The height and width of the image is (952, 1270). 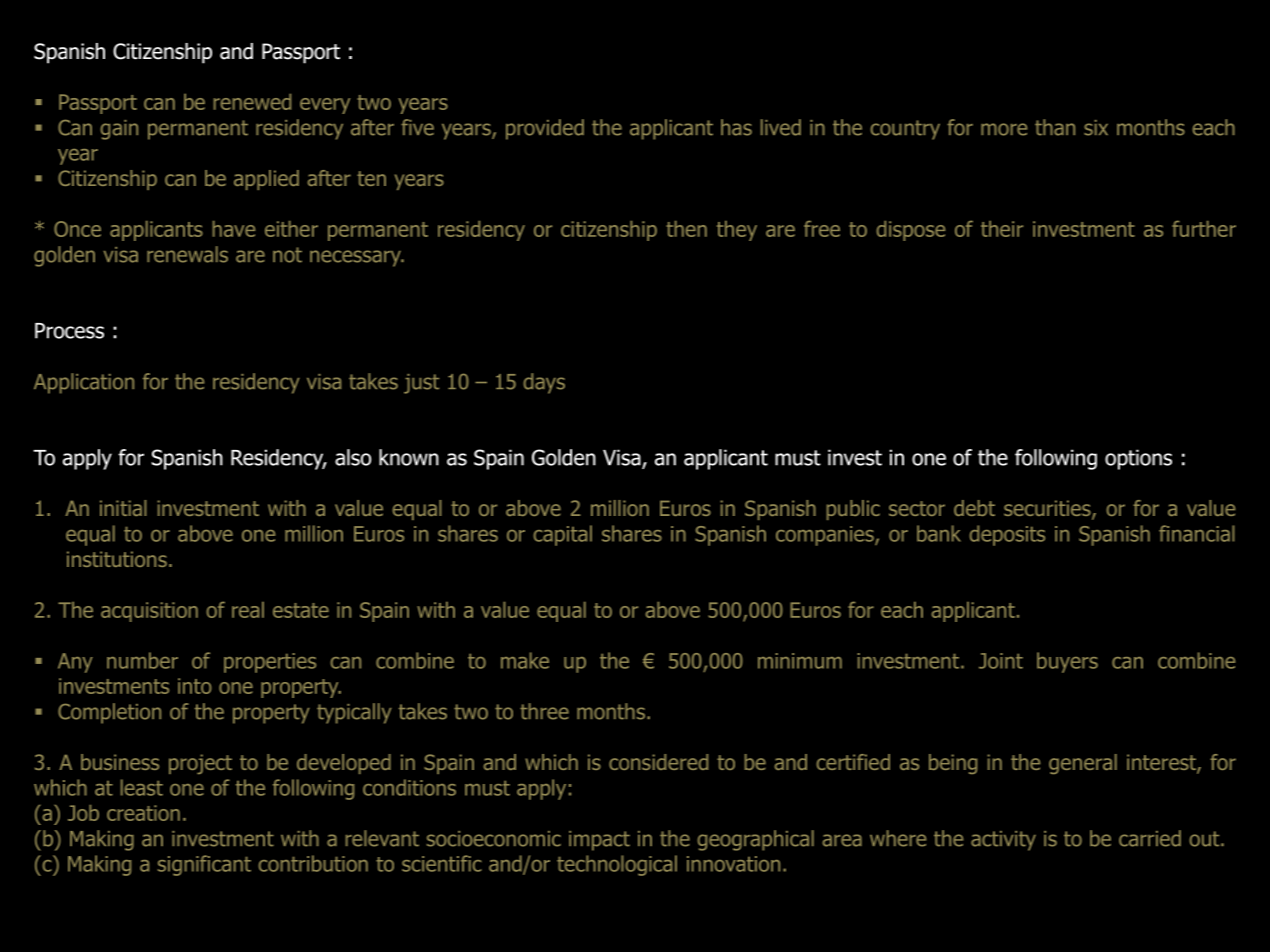 I want to click on renewed, so click(x=252, y=102).
